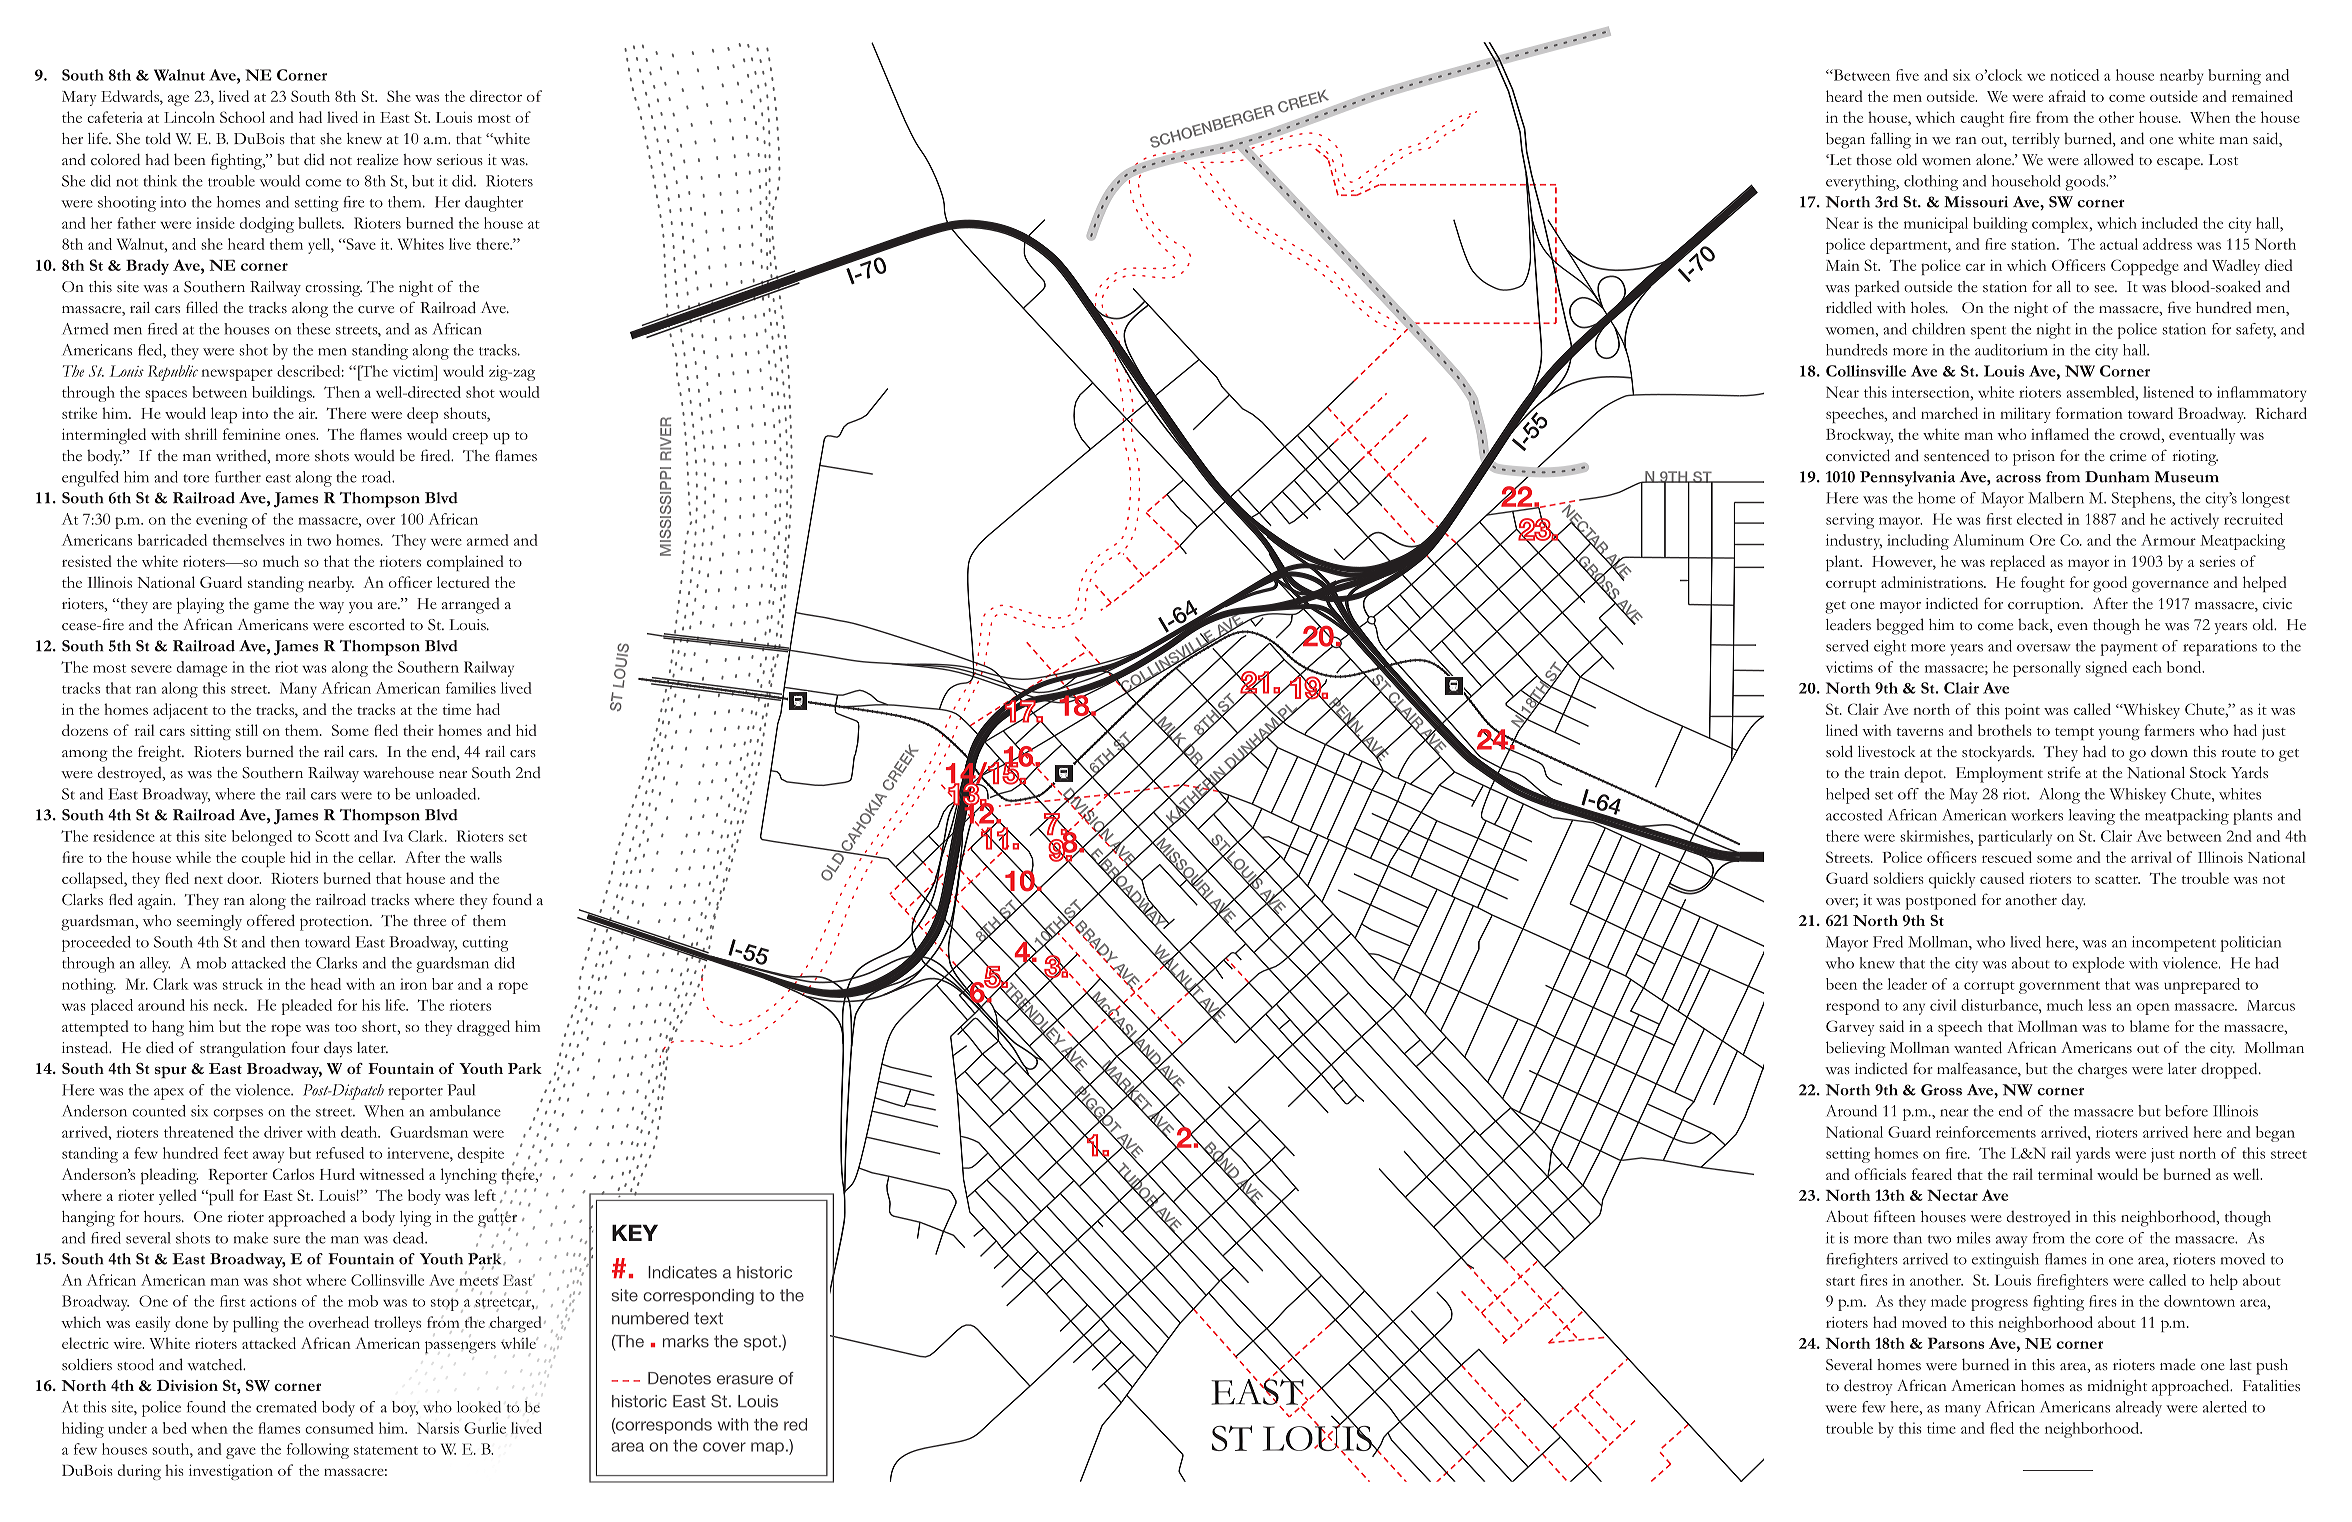  What do you see at coordinates (496, 96) in the screenshot?
I see `director` at bounding box center [496, 96].
